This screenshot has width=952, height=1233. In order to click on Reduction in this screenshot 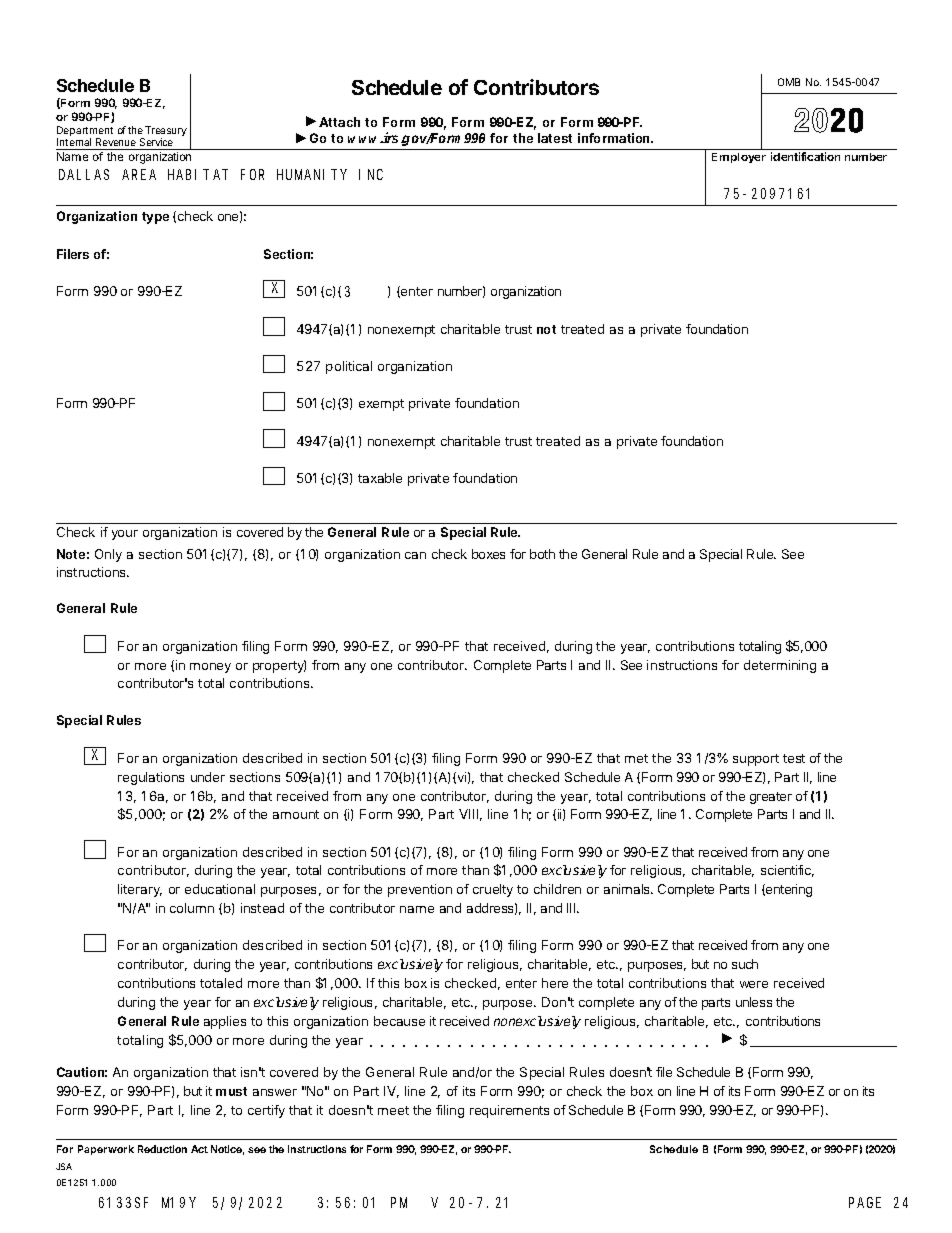, I will do `click(162, 1149)`.
